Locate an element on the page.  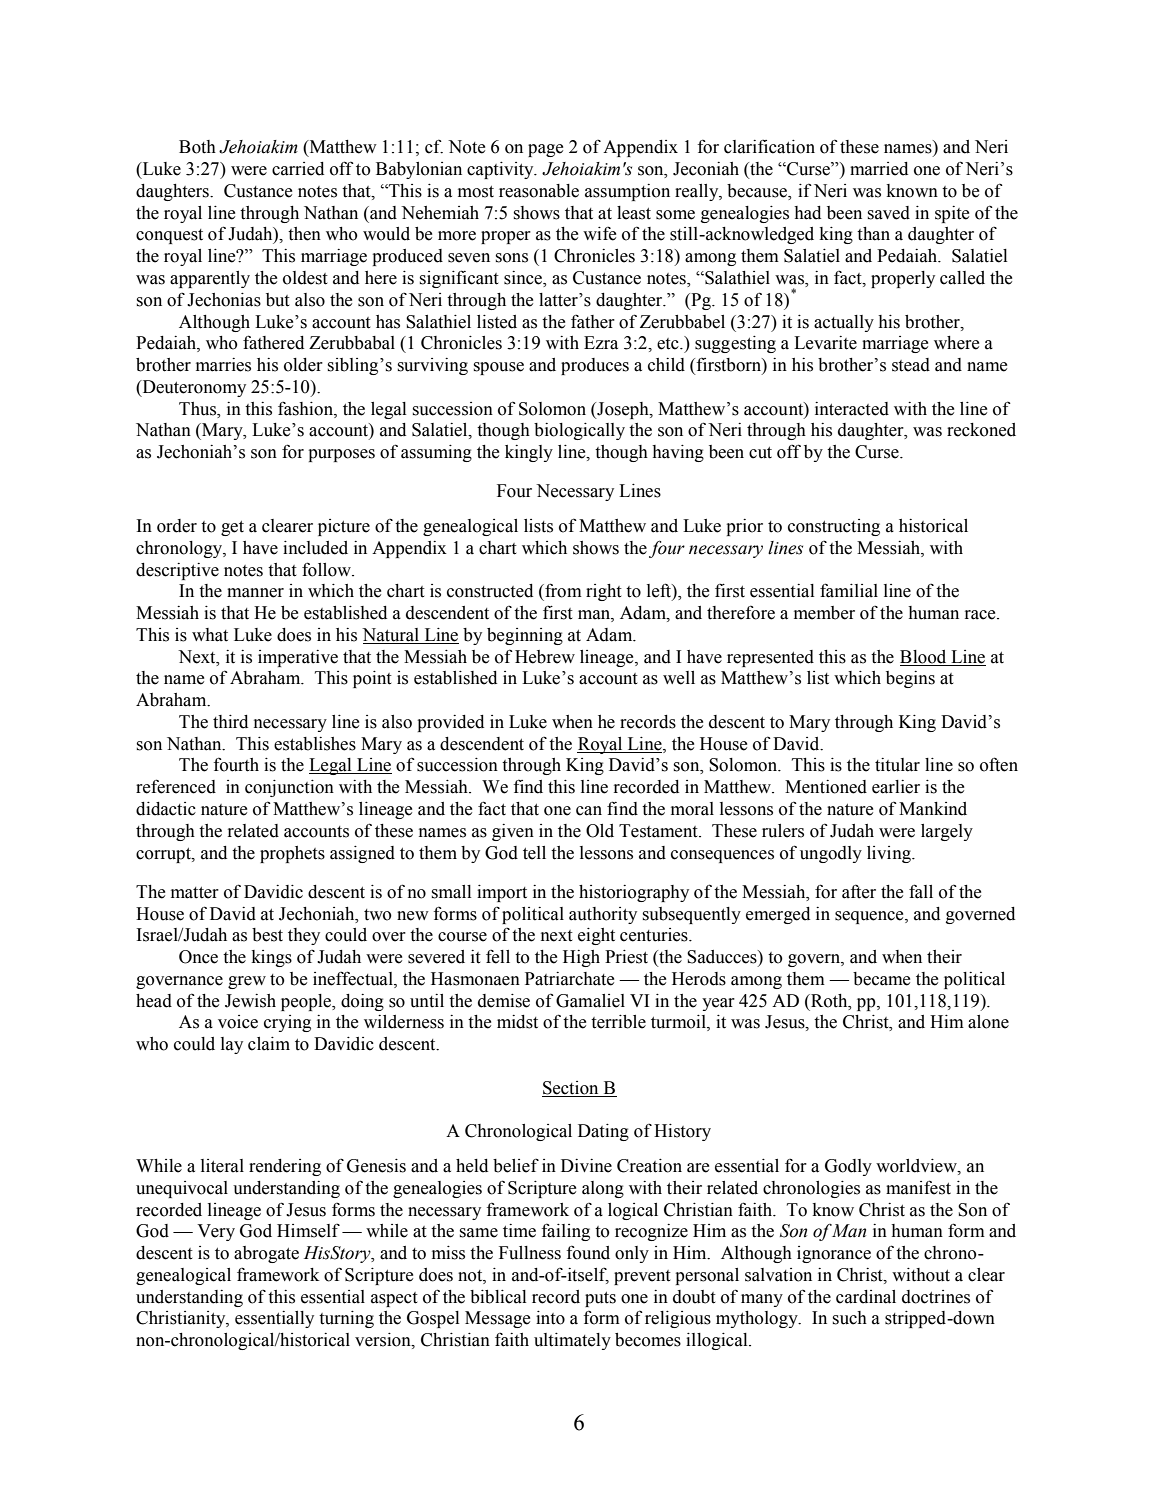
terrible is located at coordinates (618, 1022).
